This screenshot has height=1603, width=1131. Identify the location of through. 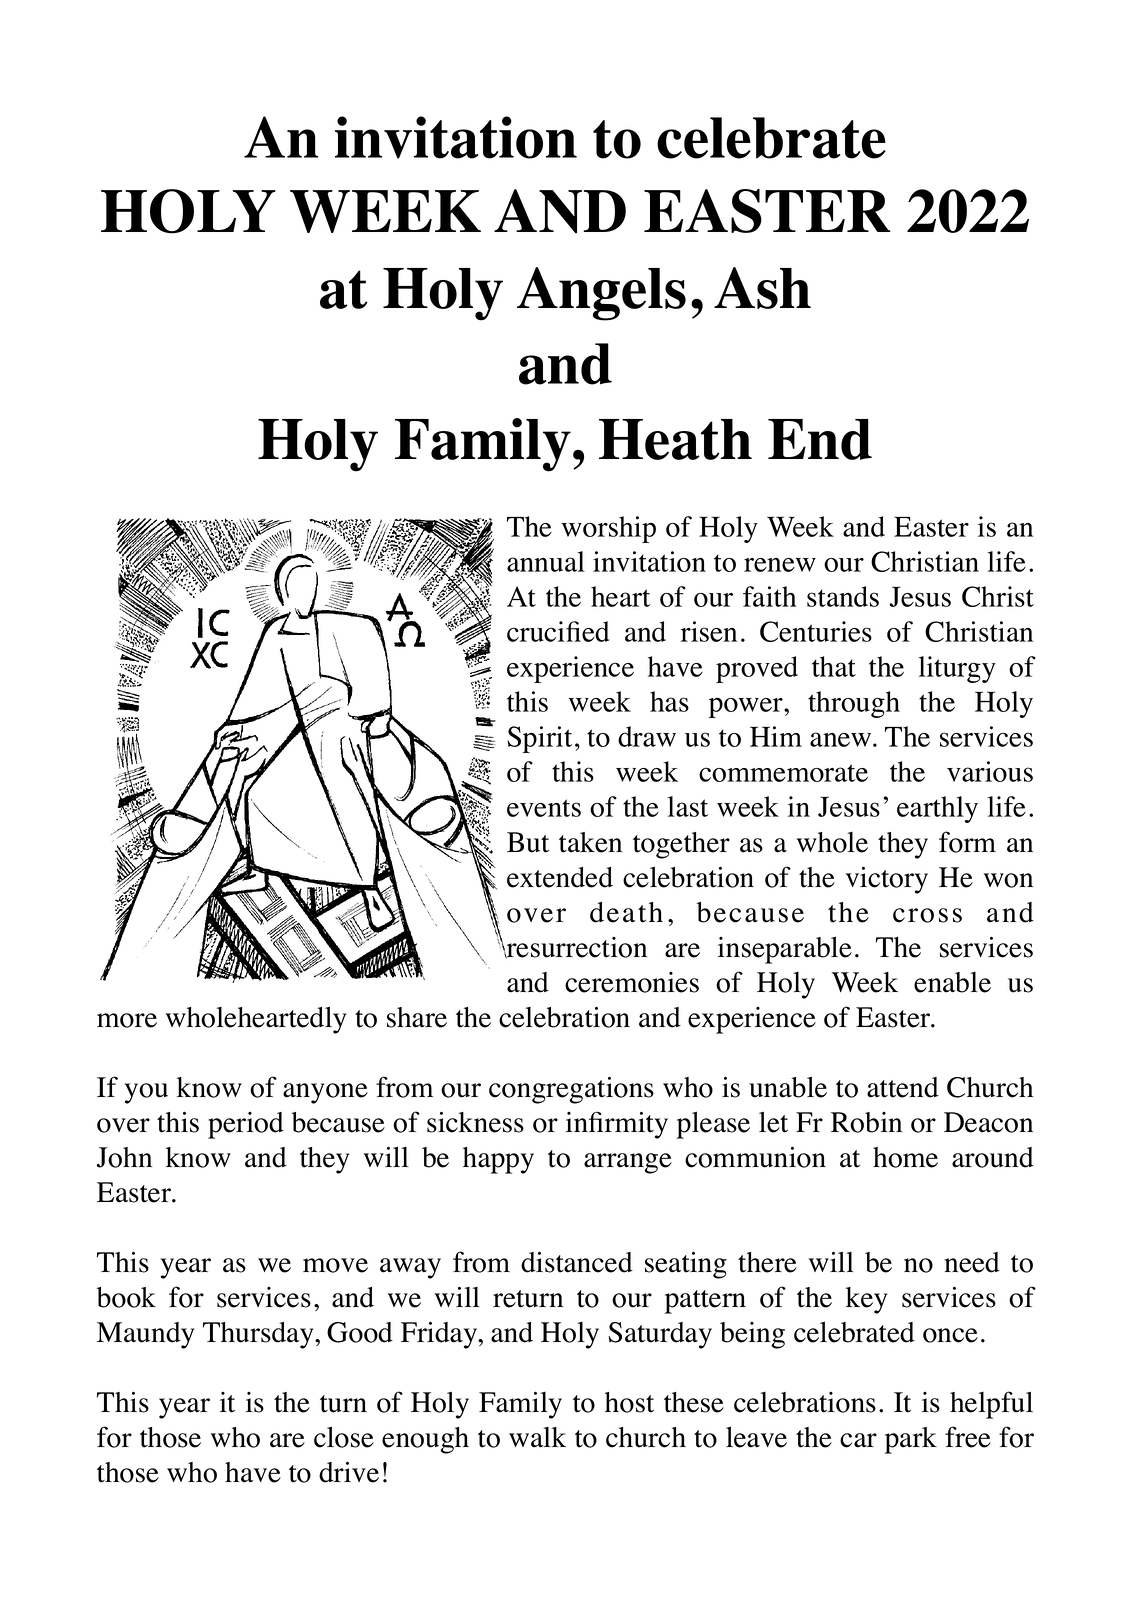
(854, 704).
